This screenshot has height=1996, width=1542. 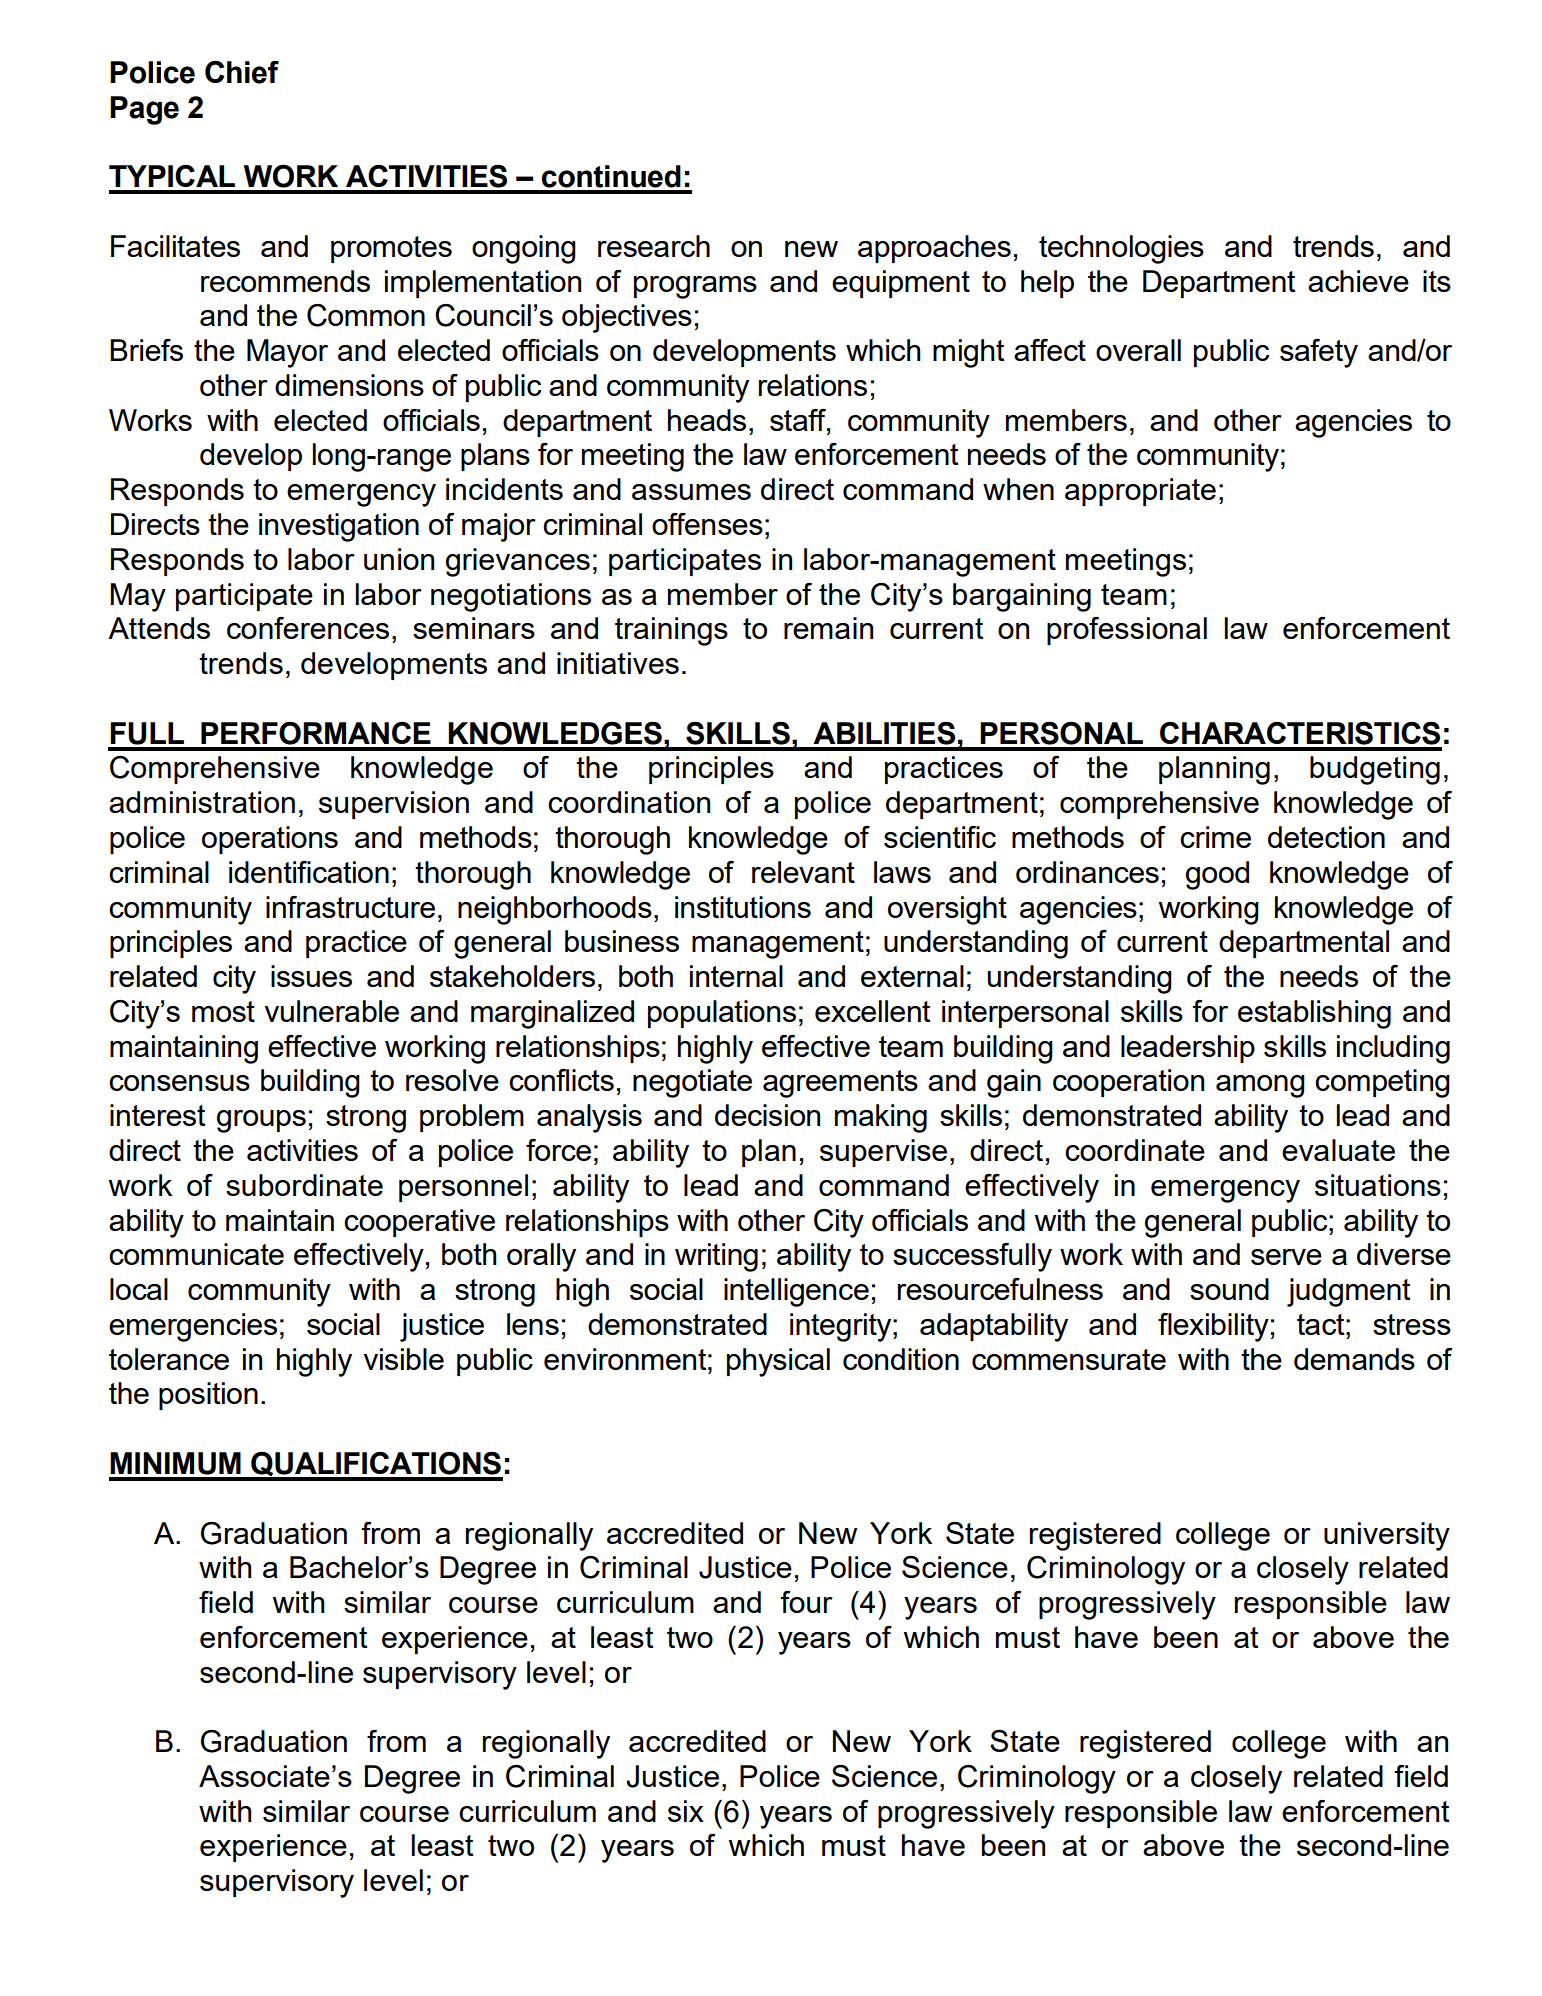 What do you see at coordinates (242, 72) in the screenshot?
I see `Chief` at bounding box center [242, 72].
